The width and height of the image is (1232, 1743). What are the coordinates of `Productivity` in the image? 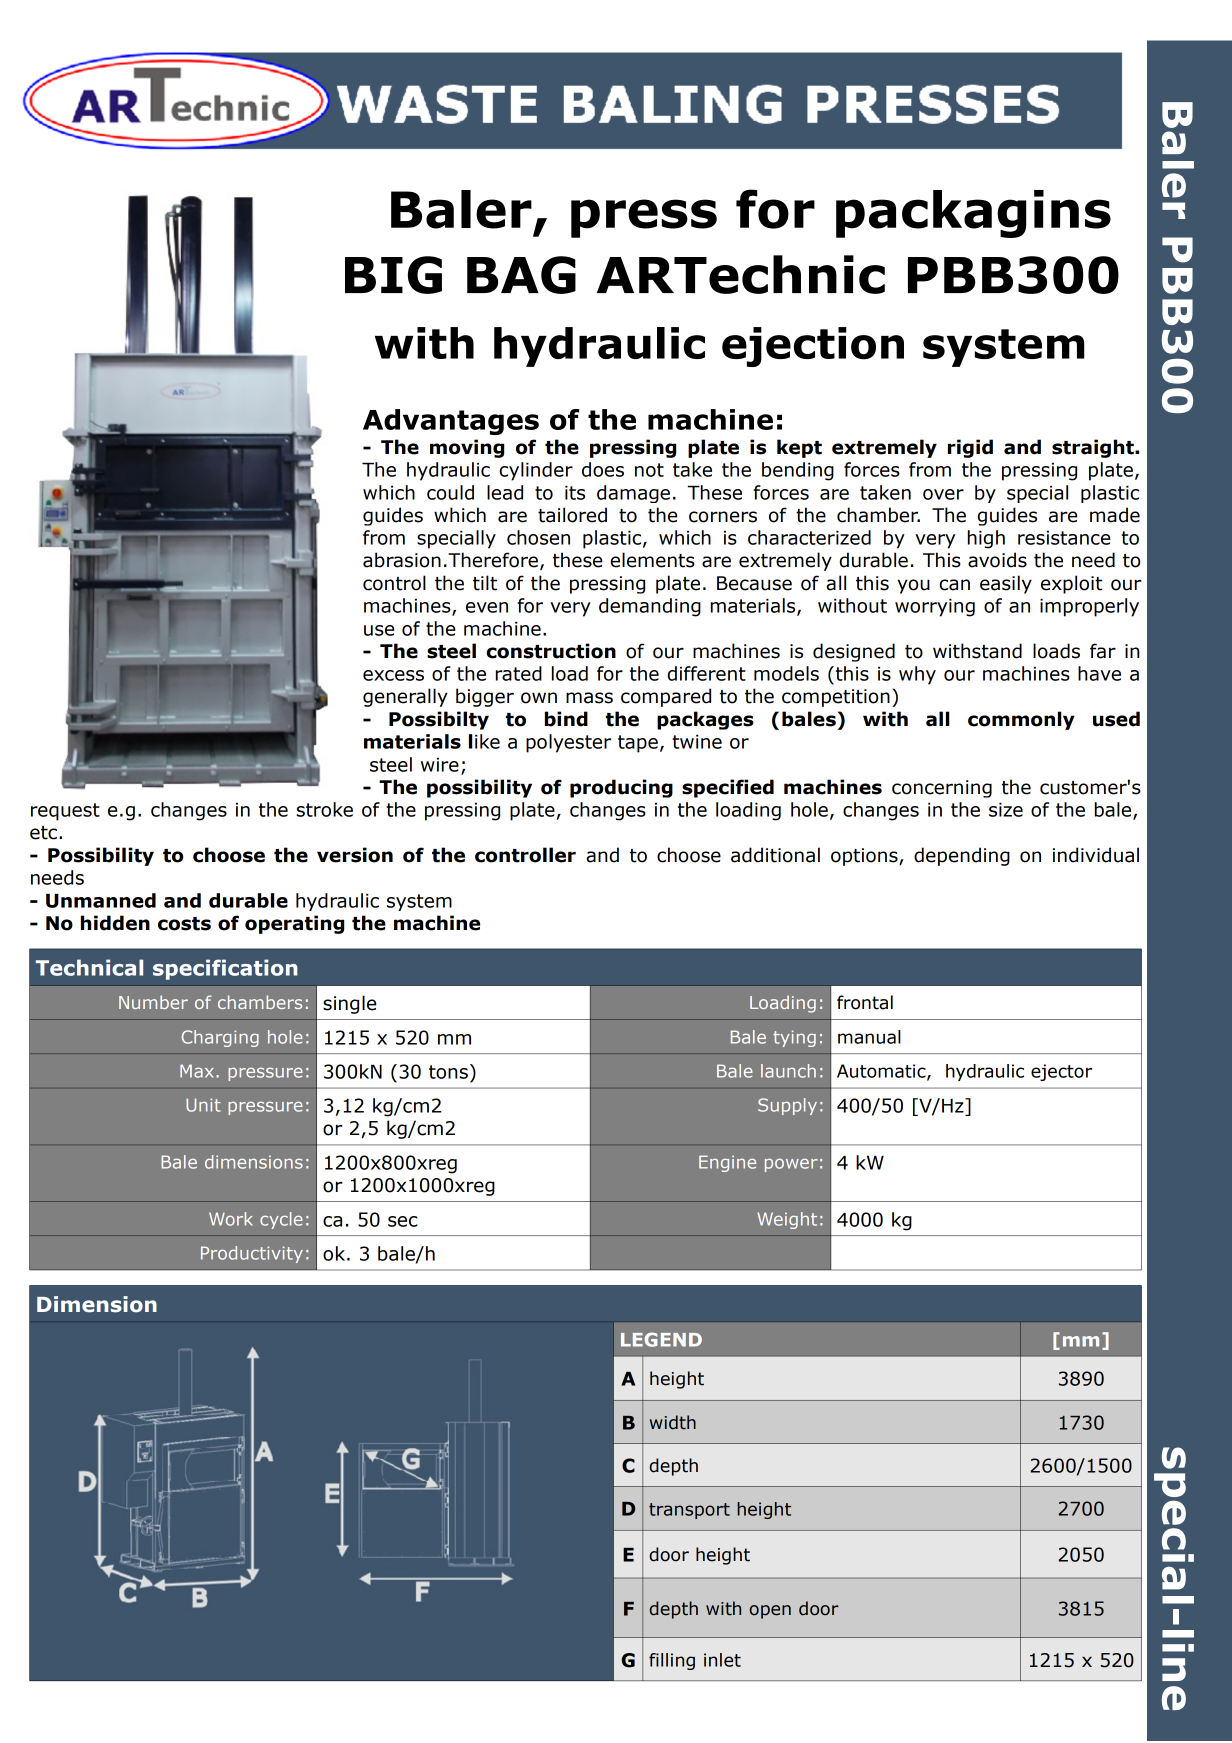 It's located at (252, 1254).
